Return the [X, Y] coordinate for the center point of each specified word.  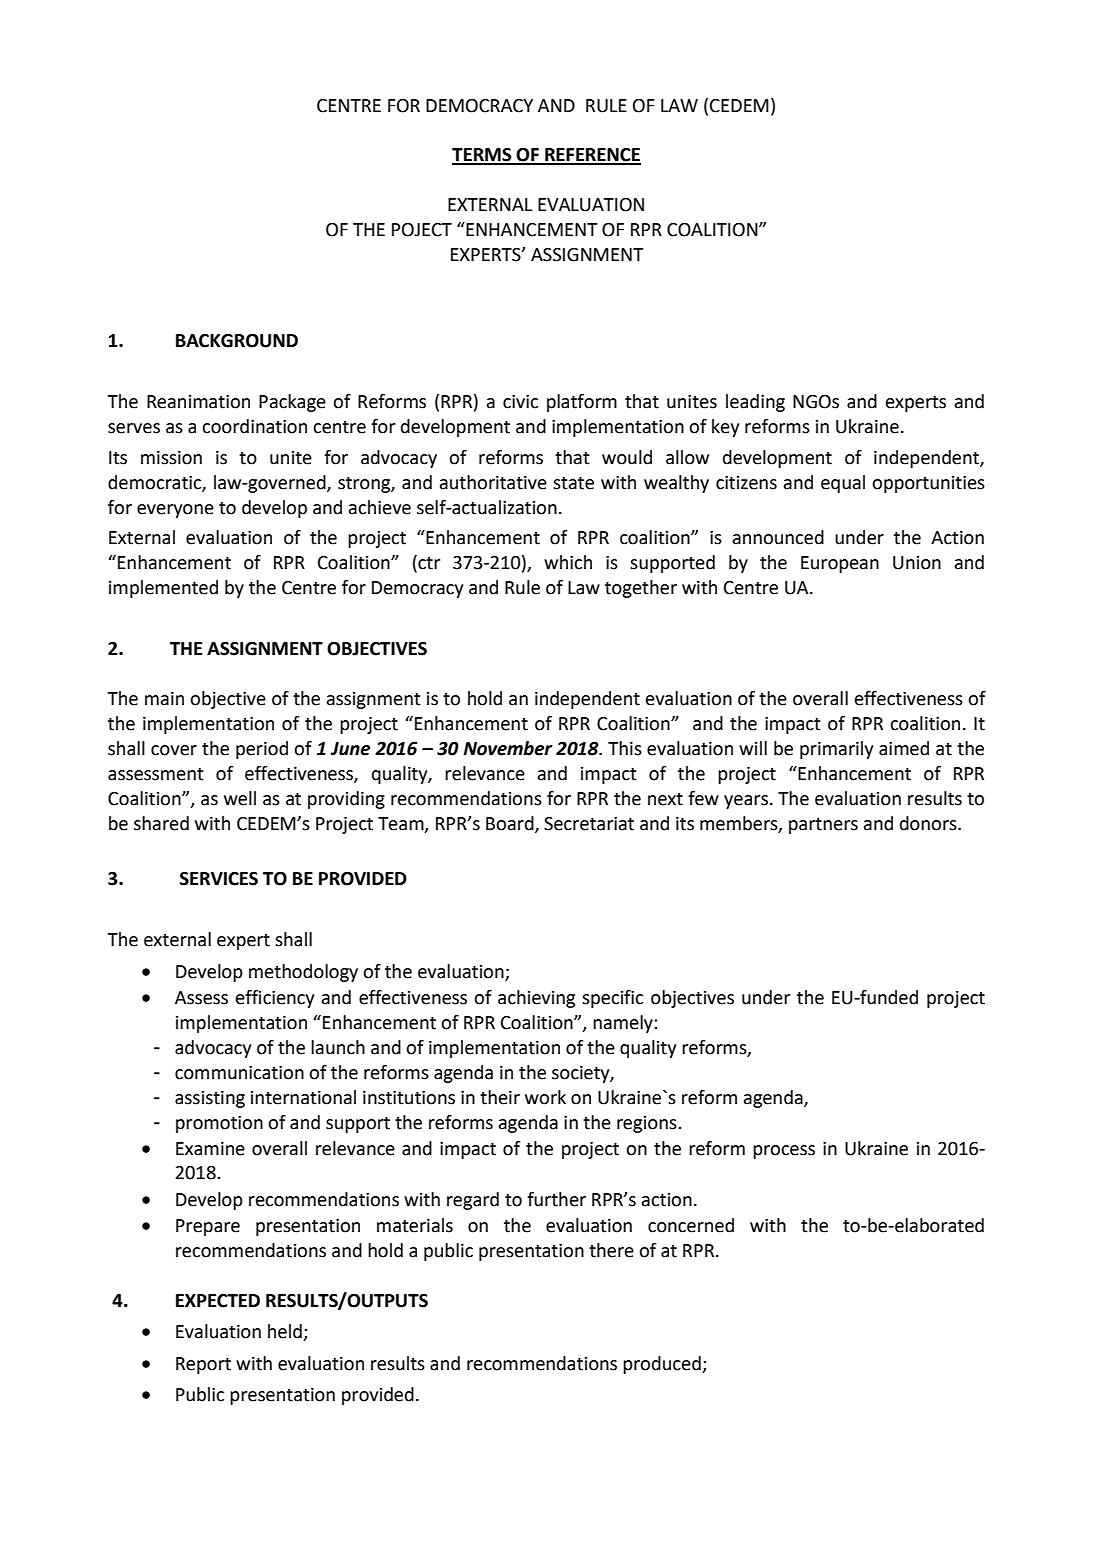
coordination [254, 426]
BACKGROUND [237, 341]
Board [511, 824]
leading [755, 403]
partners [823, 826]
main [164, 699]
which [568, 562]
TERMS [483, 156]
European [840, 564]
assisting [210, 1099]
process [784, 1152]
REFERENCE [592, 156]
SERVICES [219, 879]
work [545, 1097]
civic [520, 402]
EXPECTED [218, 1301]
